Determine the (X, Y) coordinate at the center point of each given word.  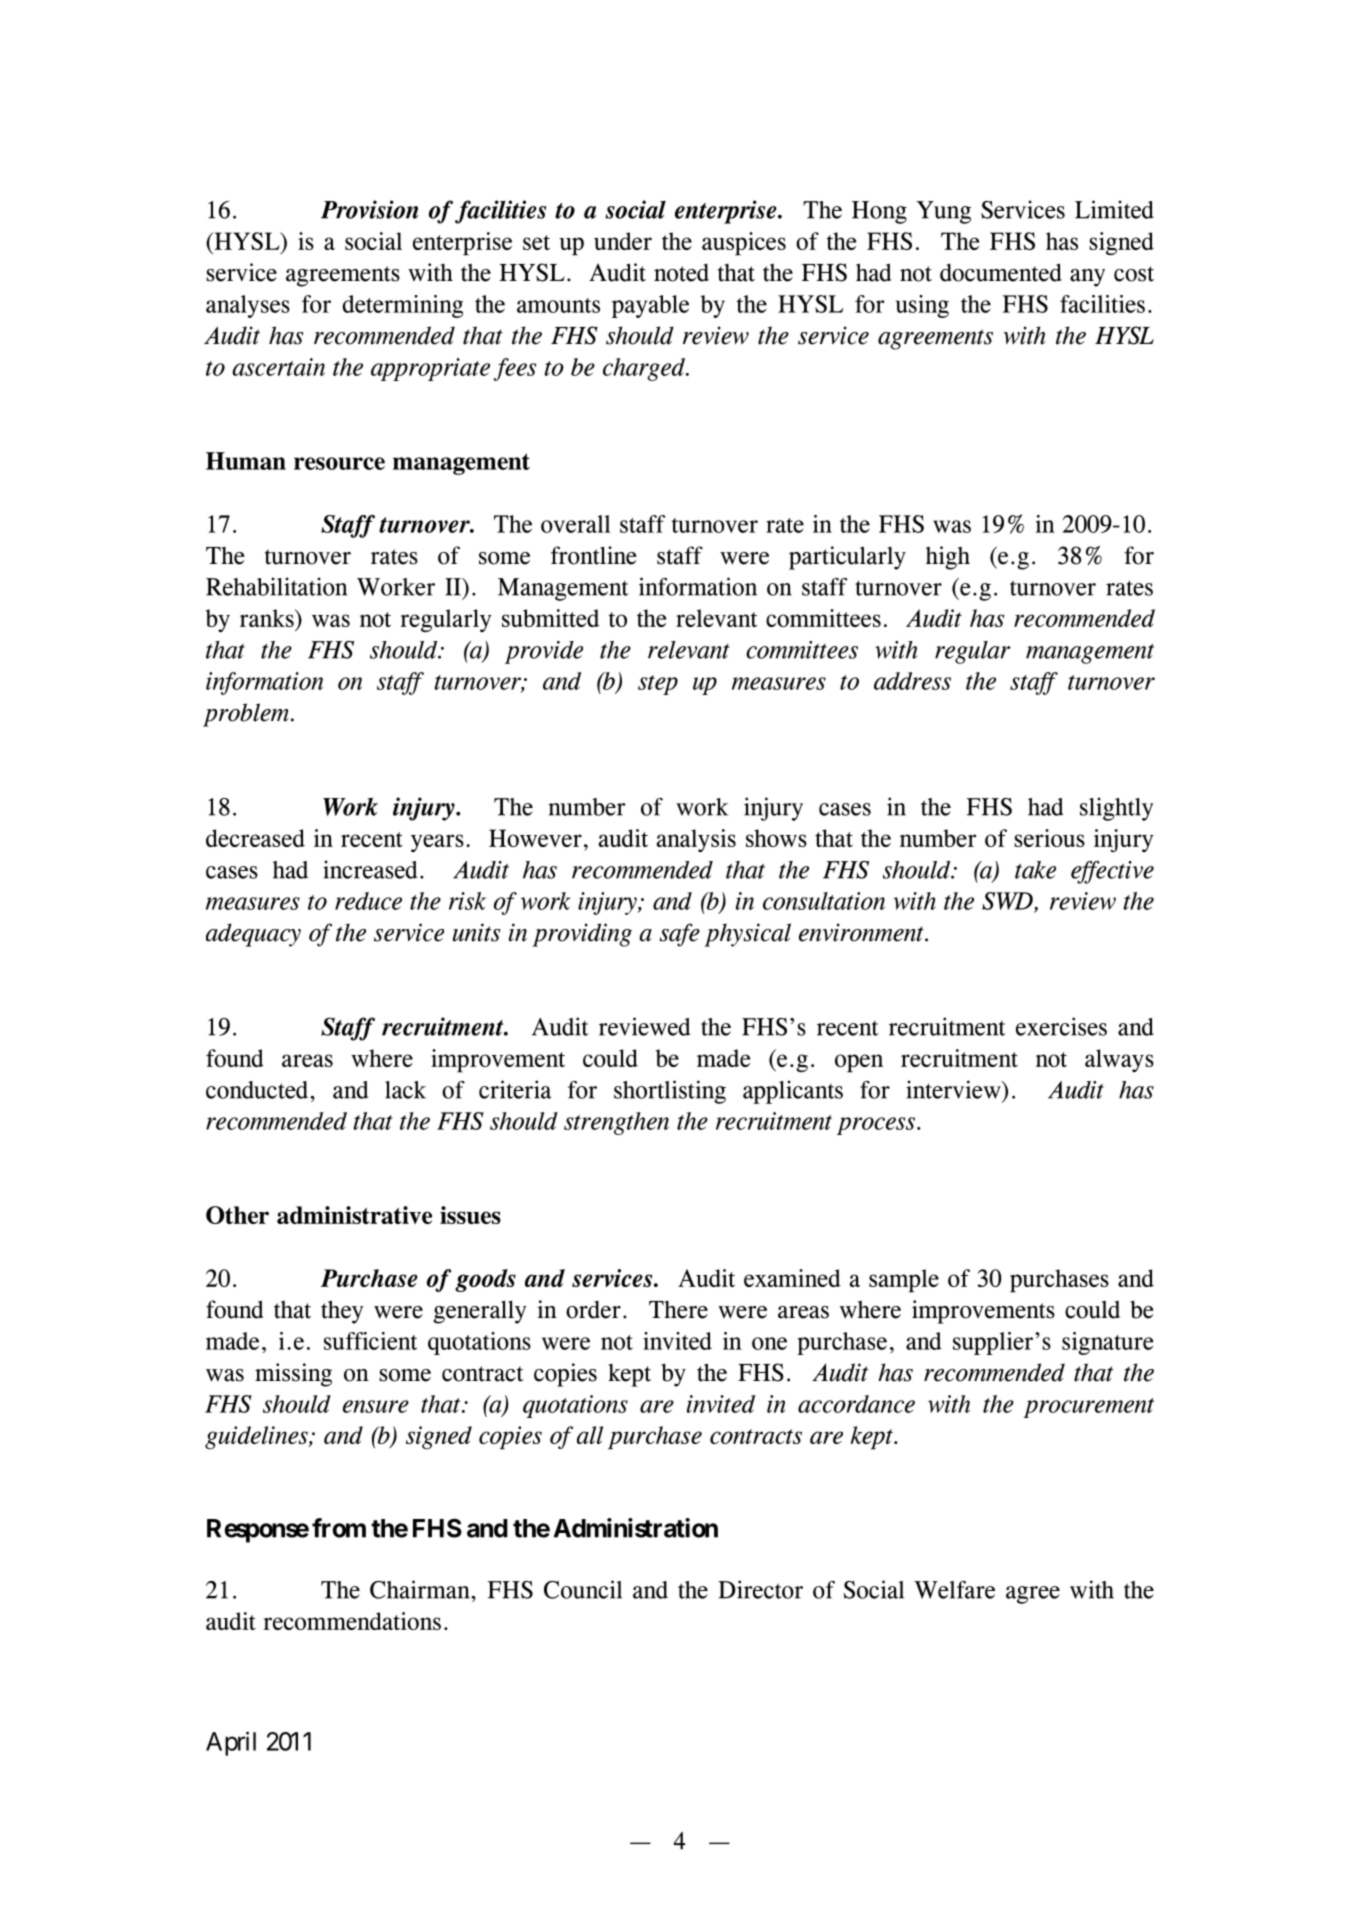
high (948, 558)
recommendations (352, 1621)
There (678, 1310)
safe (679, 935)
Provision (370, 209)
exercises (1061, 1026)
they (342, 1312)
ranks (268, 618)
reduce (368, 901)
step (658, 685)
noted (681, 273)
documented (1001, 272)
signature (1108, 1343)
